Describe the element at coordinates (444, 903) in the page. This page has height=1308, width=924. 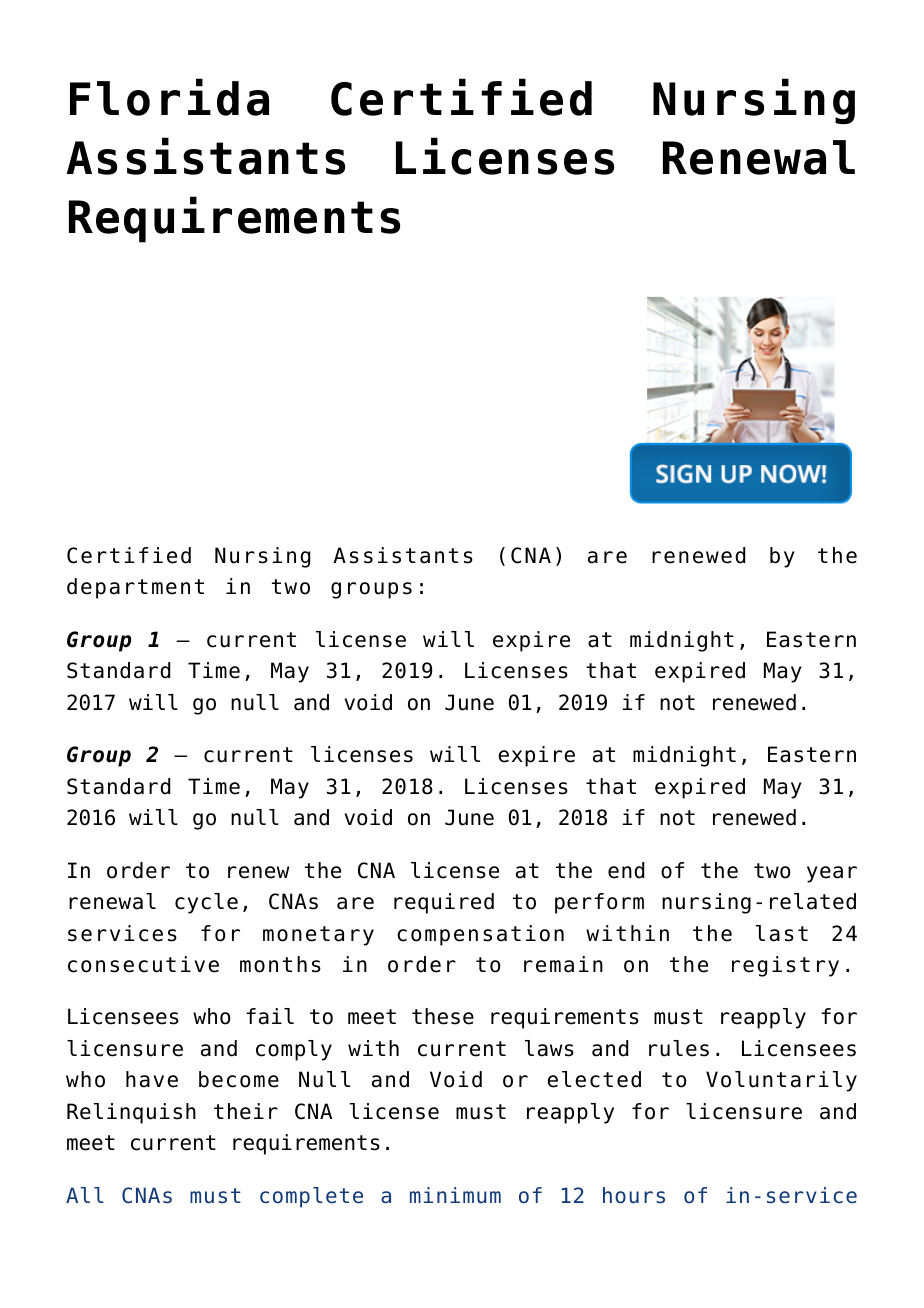
I see `required` at that location.
